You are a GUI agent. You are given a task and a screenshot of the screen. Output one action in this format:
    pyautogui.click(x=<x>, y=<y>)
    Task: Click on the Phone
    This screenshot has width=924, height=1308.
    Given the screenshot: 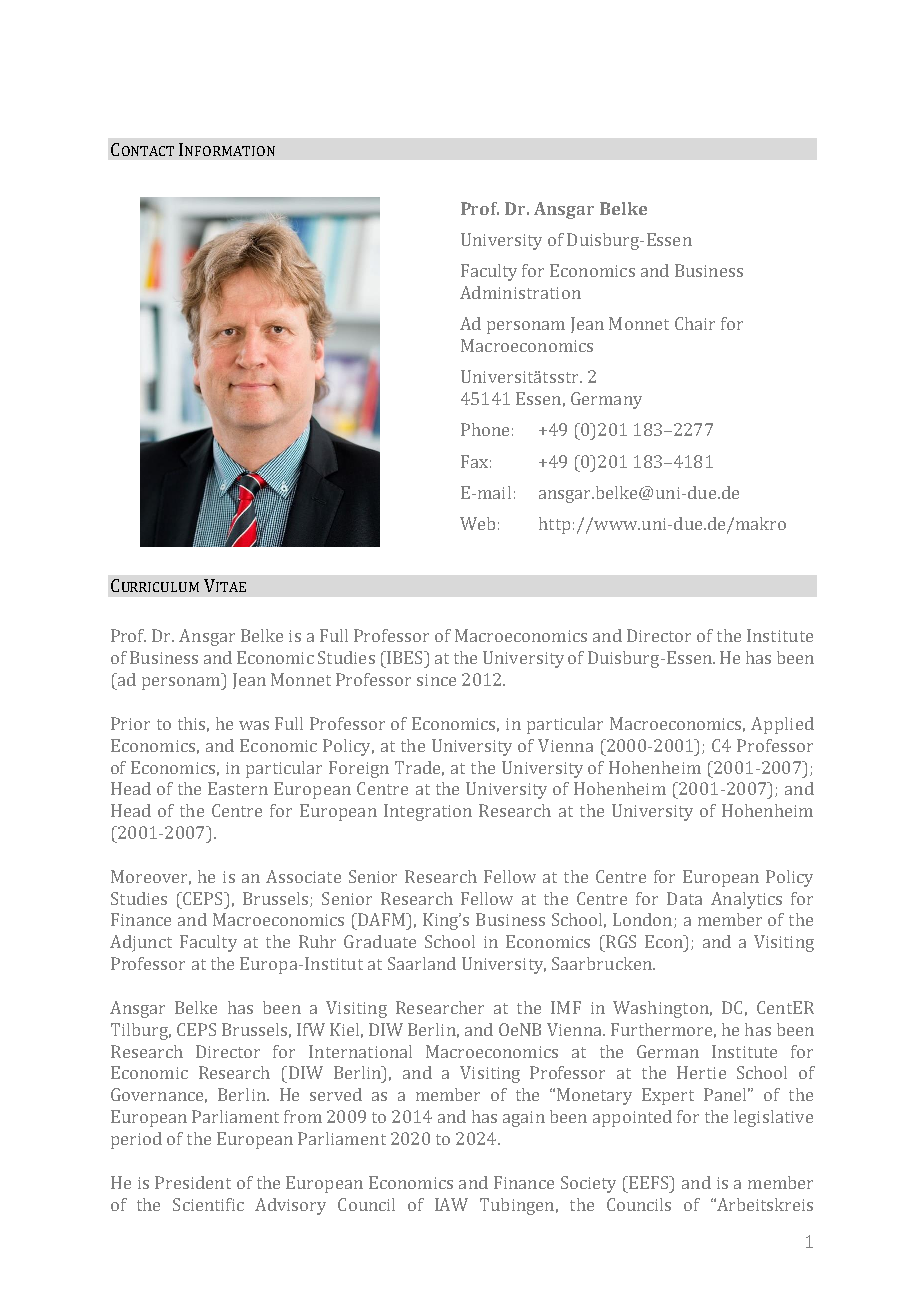 What is the action you would take?
    pyautogui.click(x=485, y=429)
